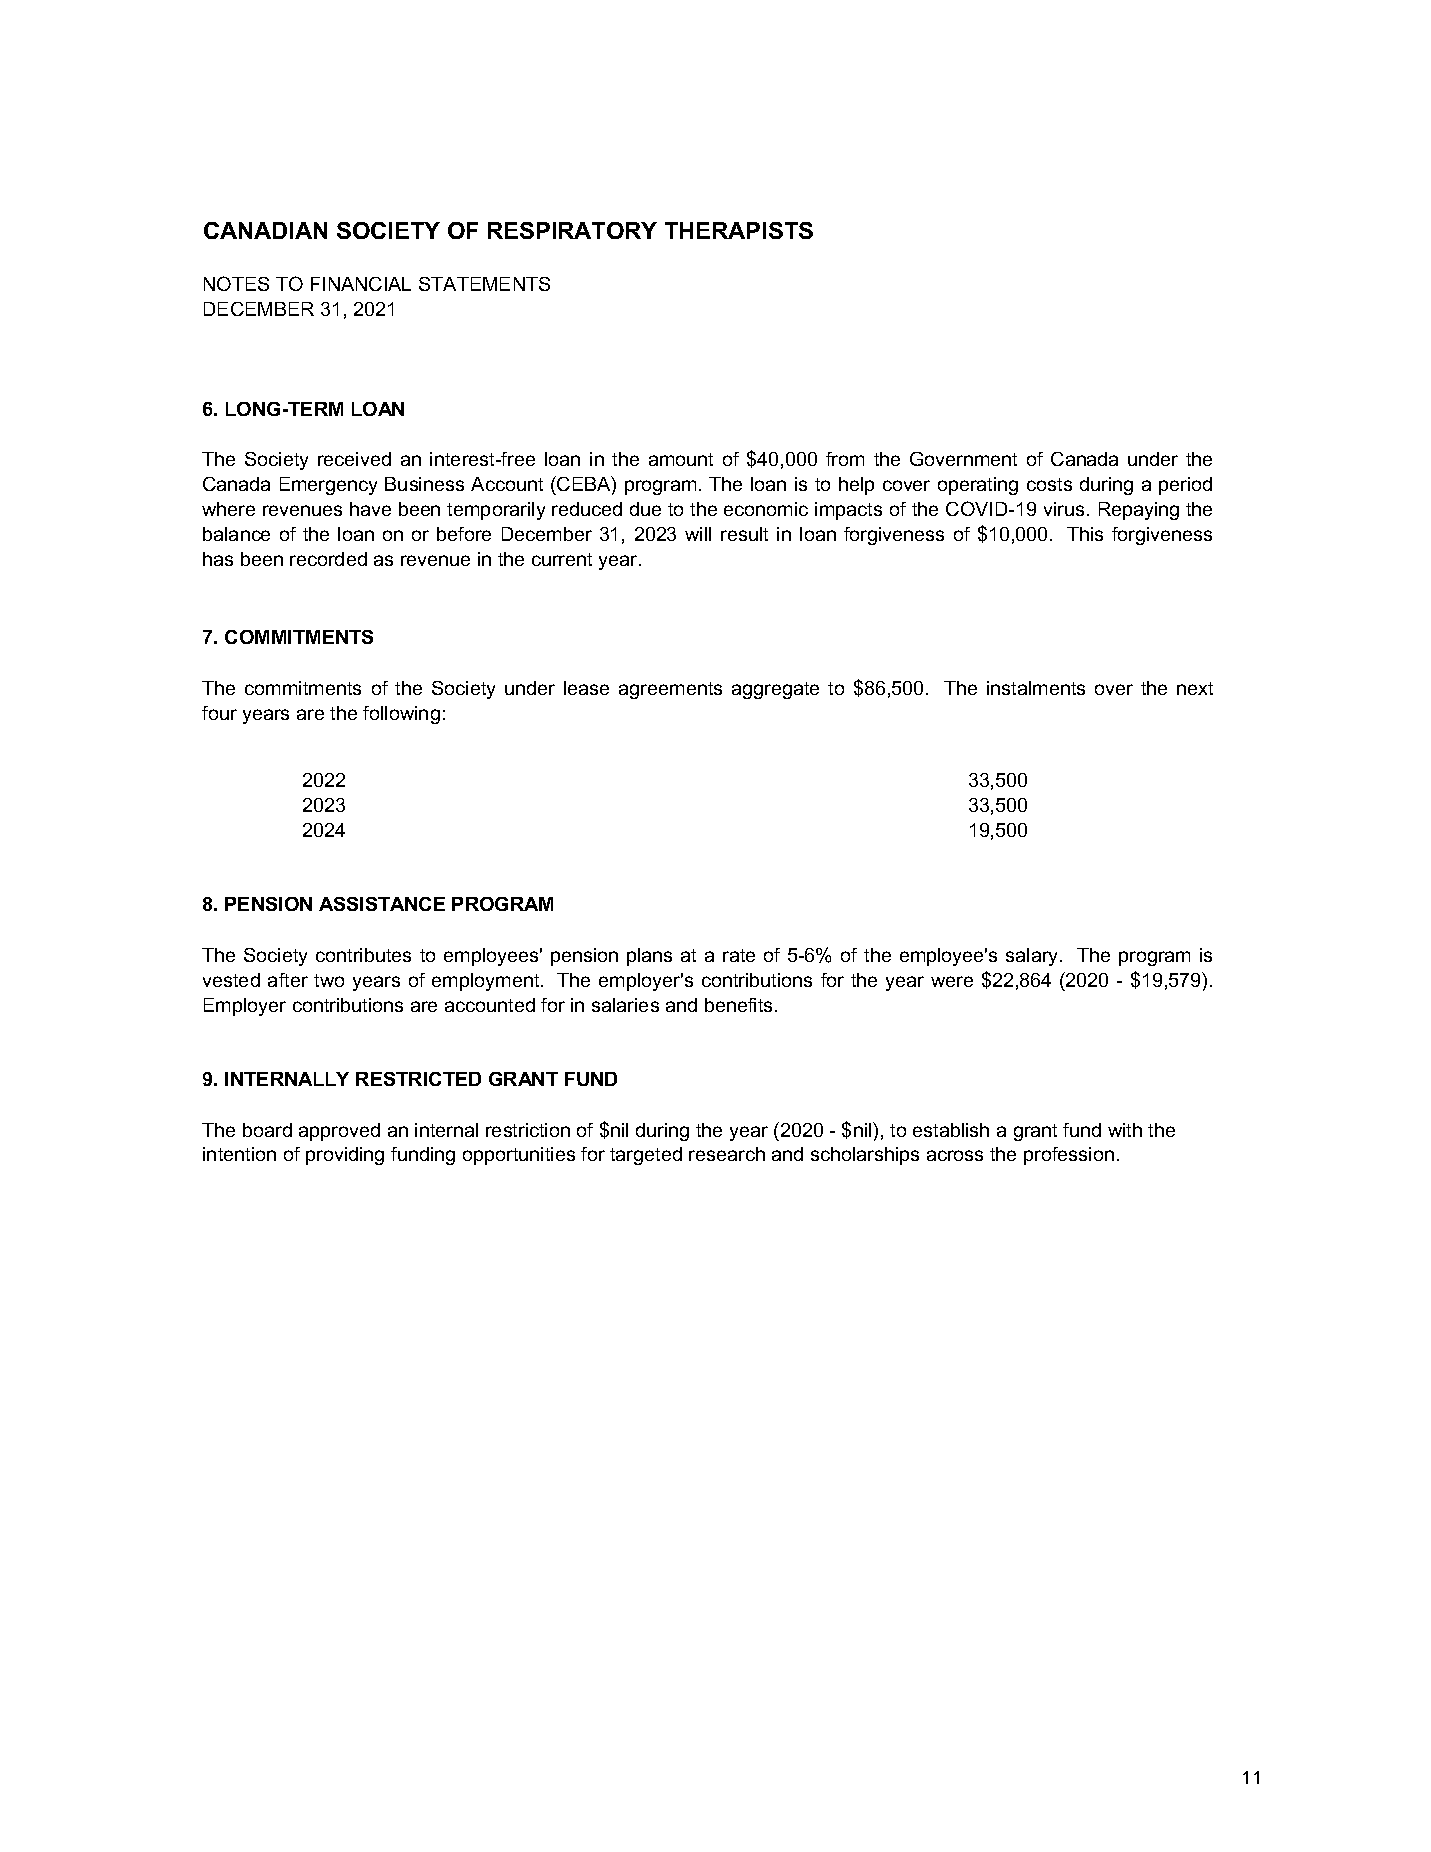 This screenshot has width=1431, height=1852. What do you see at coordinates (739, 955) in the screenshot?
I see `rate` at bounding box center [739, 955].
